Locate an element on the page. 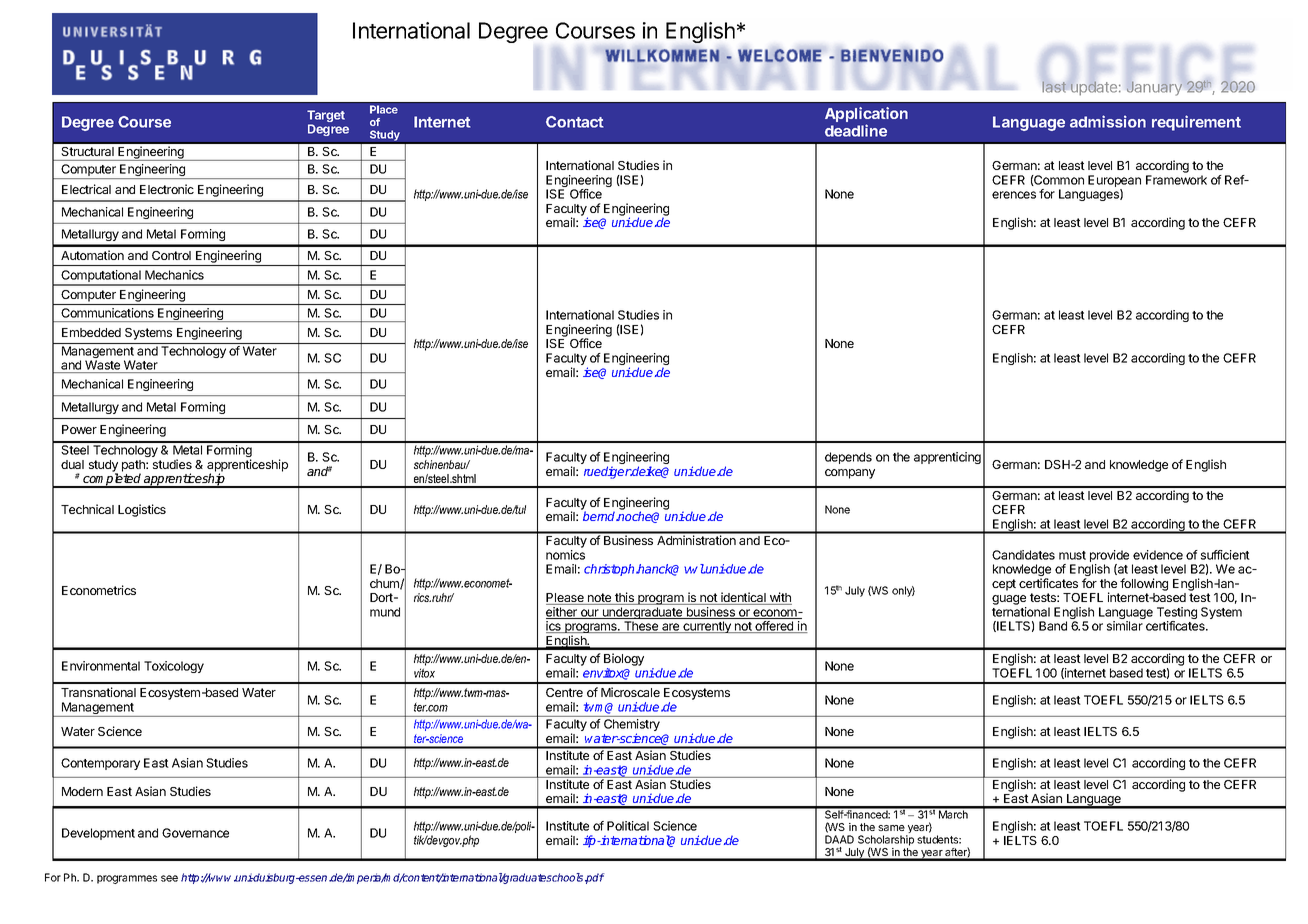 This page has width=1308, height=924. Contact is located at coordinates (575, 122).
